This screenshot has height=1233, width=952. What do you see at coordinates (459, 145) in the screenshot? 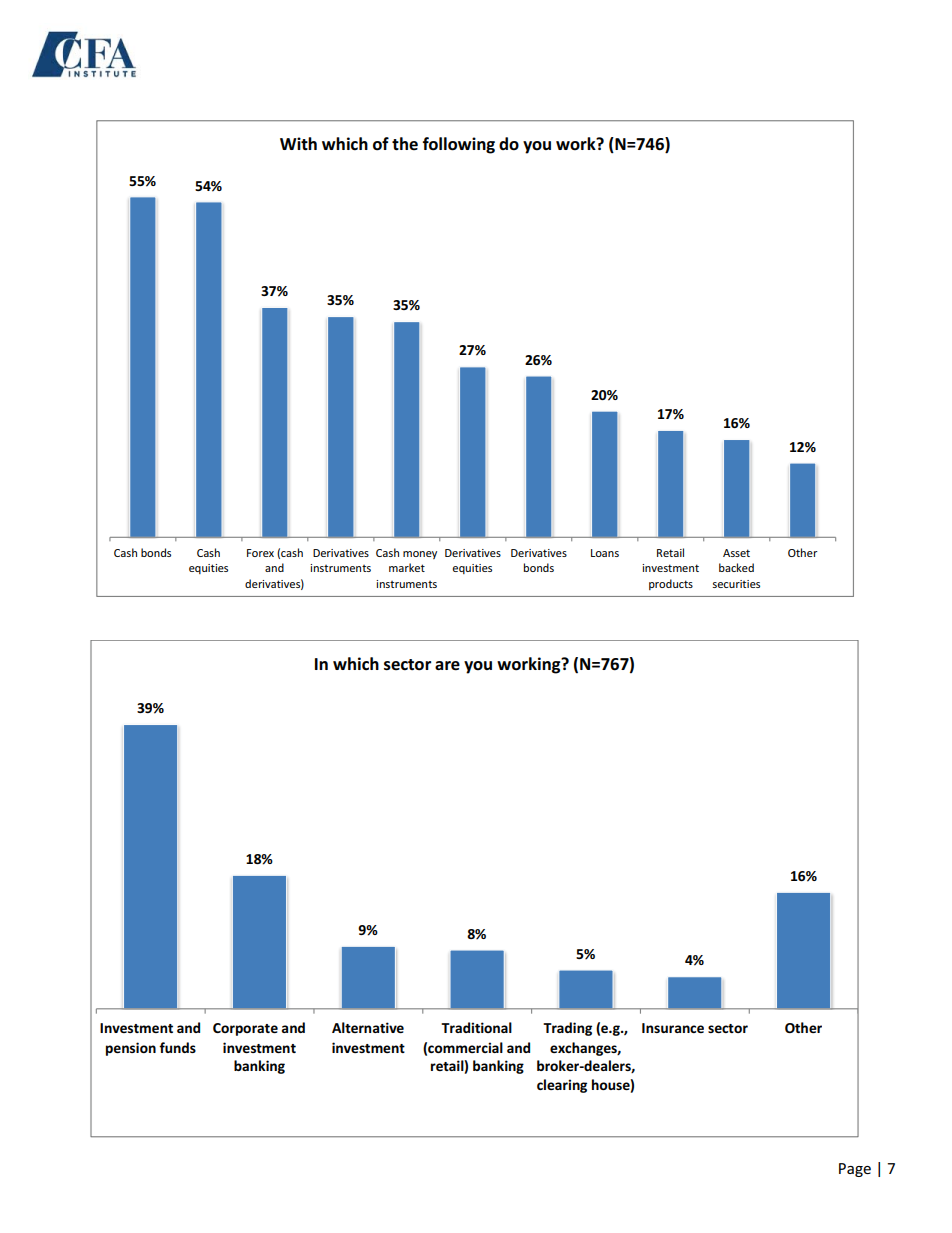
I see `following` at bounding box center [459, 145].
